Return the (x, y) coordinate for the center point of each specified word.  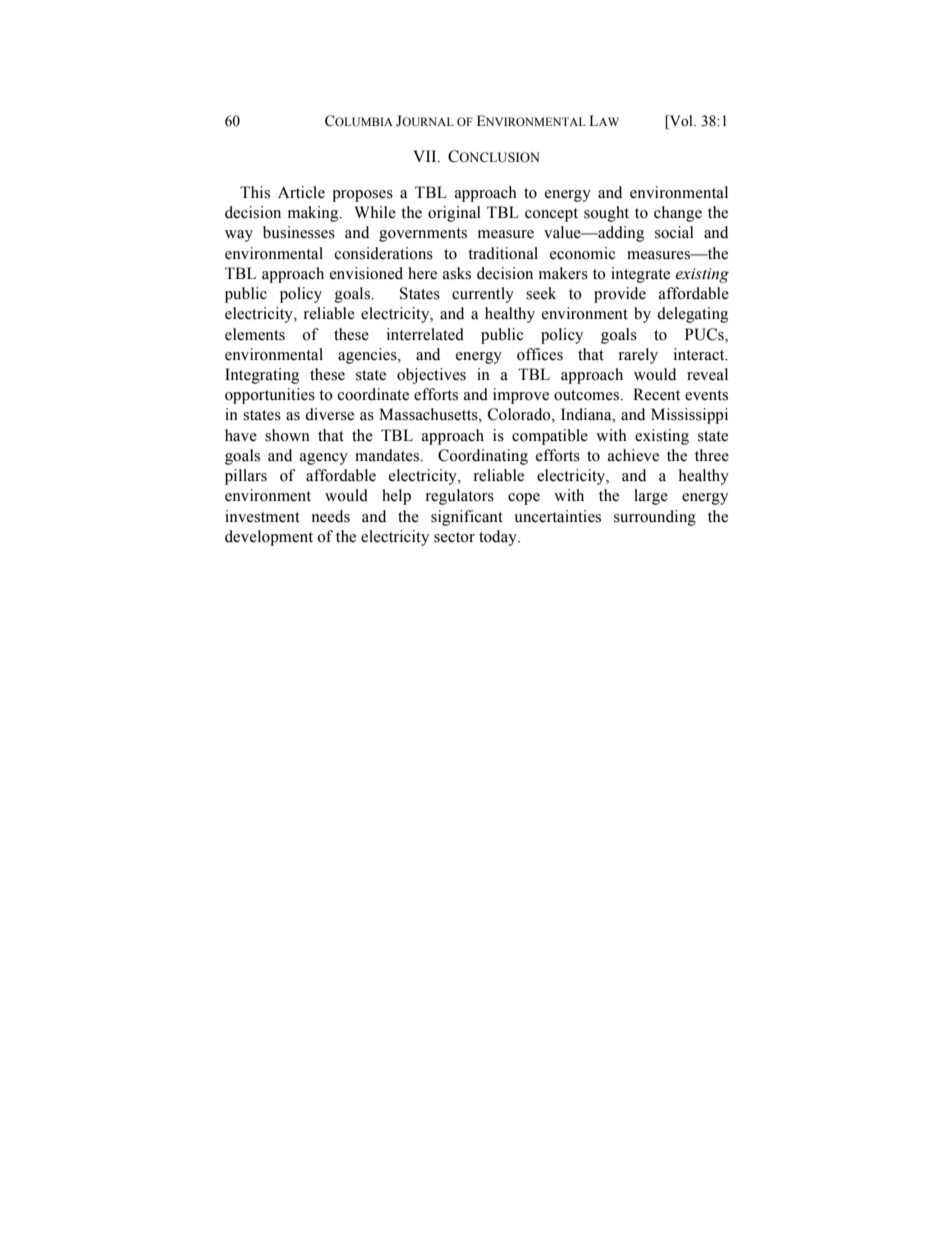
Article (301, 192)
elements (255, 334)
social (674, 232)
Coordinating (483, 457)
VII (426, 156)
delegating (692, 315)
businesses (299, 232)
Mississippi (689, 416)
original (454, 214)
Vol (681, 122)
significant (467, 518)
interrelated (425, 334)
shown (287, 435)
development (269, 538)
